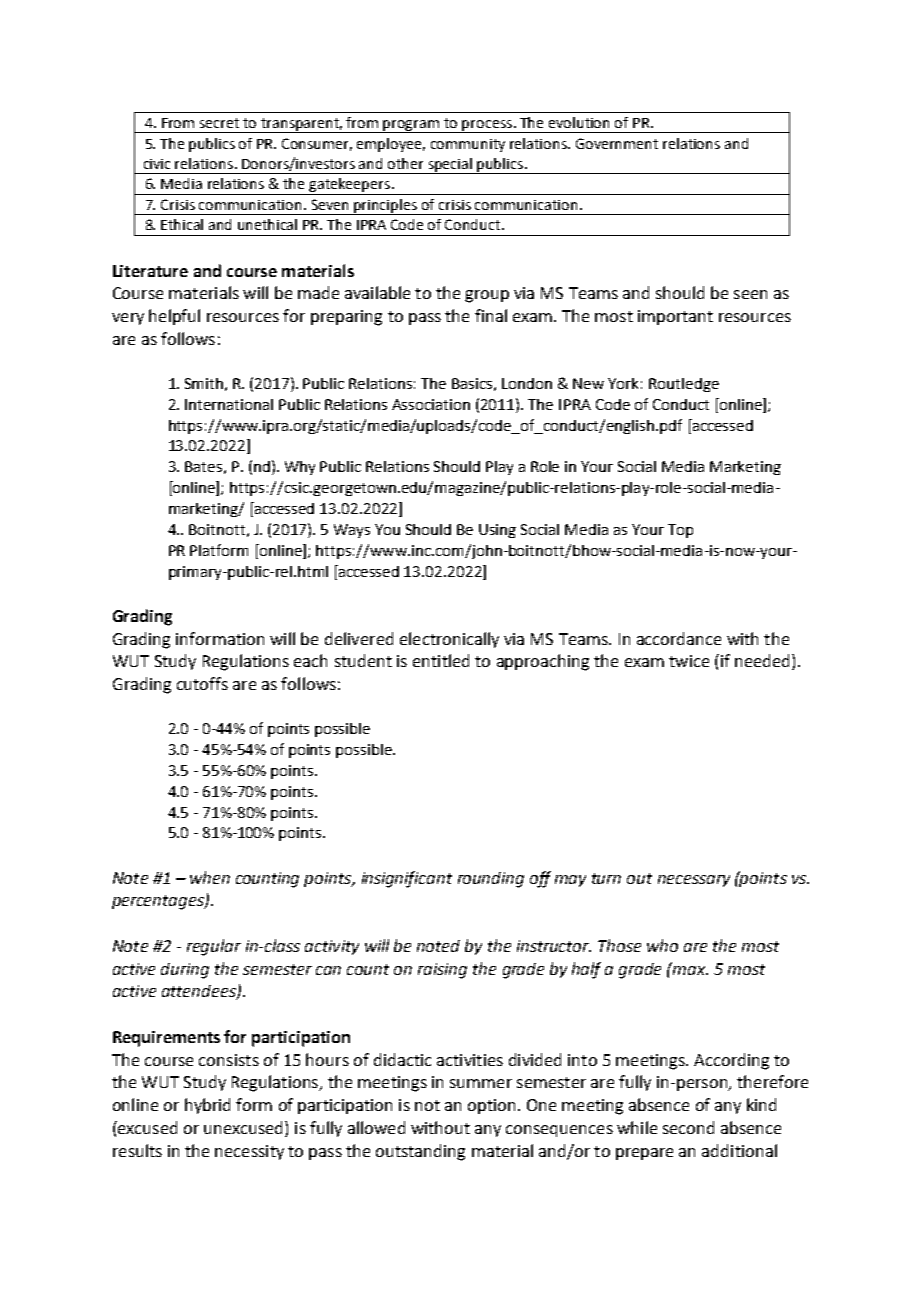  I want to click on Why, so click(300, 468).
